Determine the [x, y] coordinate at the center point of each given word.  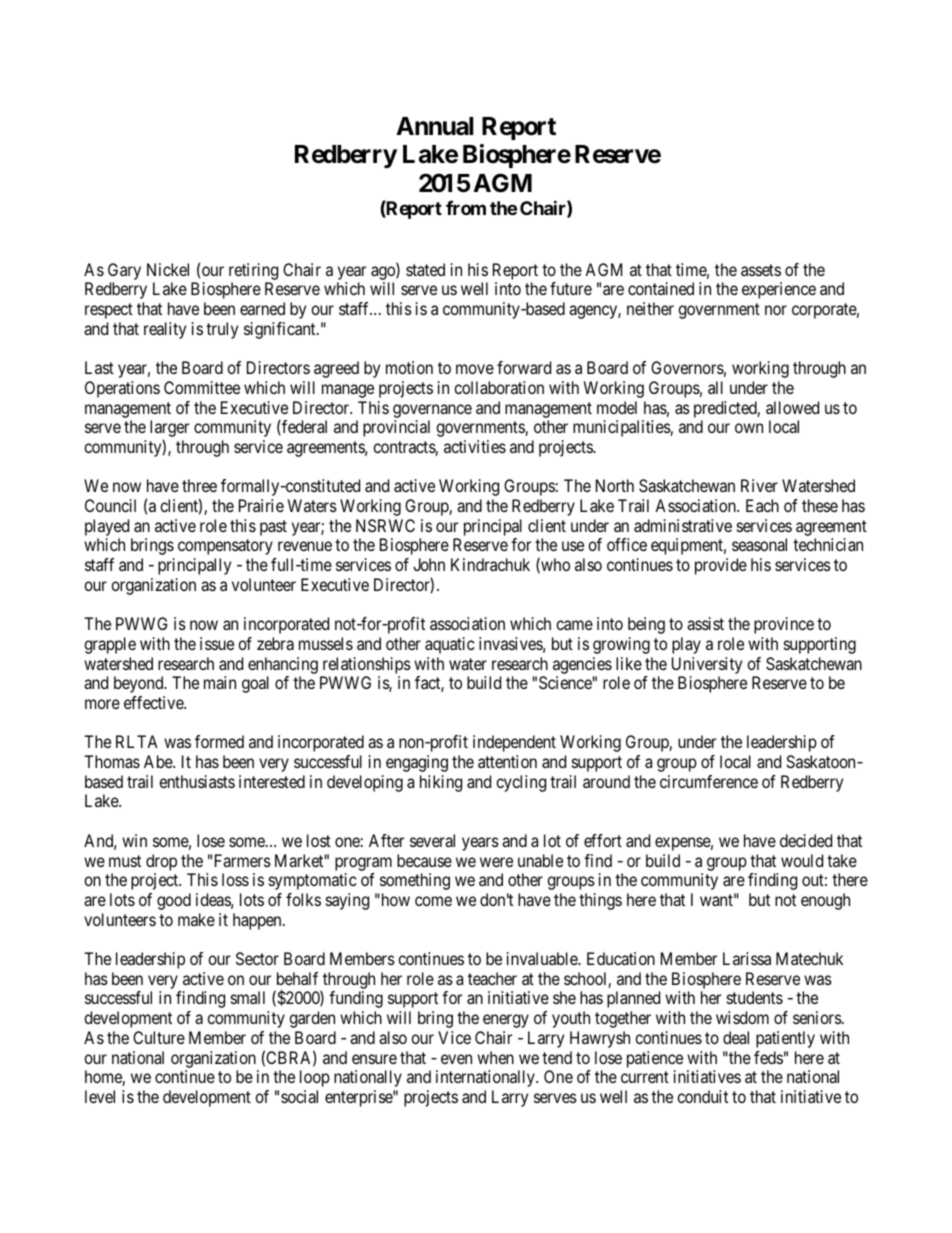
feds [768, 1057]
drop [161, 862]
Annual [434, 126]
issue [217, 643]
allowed [792, 407]
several [432, 840]
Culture [159, 1037]
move [475, 369]
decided [806, 840]
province [784, 625]
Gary [124, 271]
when [495, 1057]
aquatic [450, 645]
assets [761, 270]
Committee [202, 387]
